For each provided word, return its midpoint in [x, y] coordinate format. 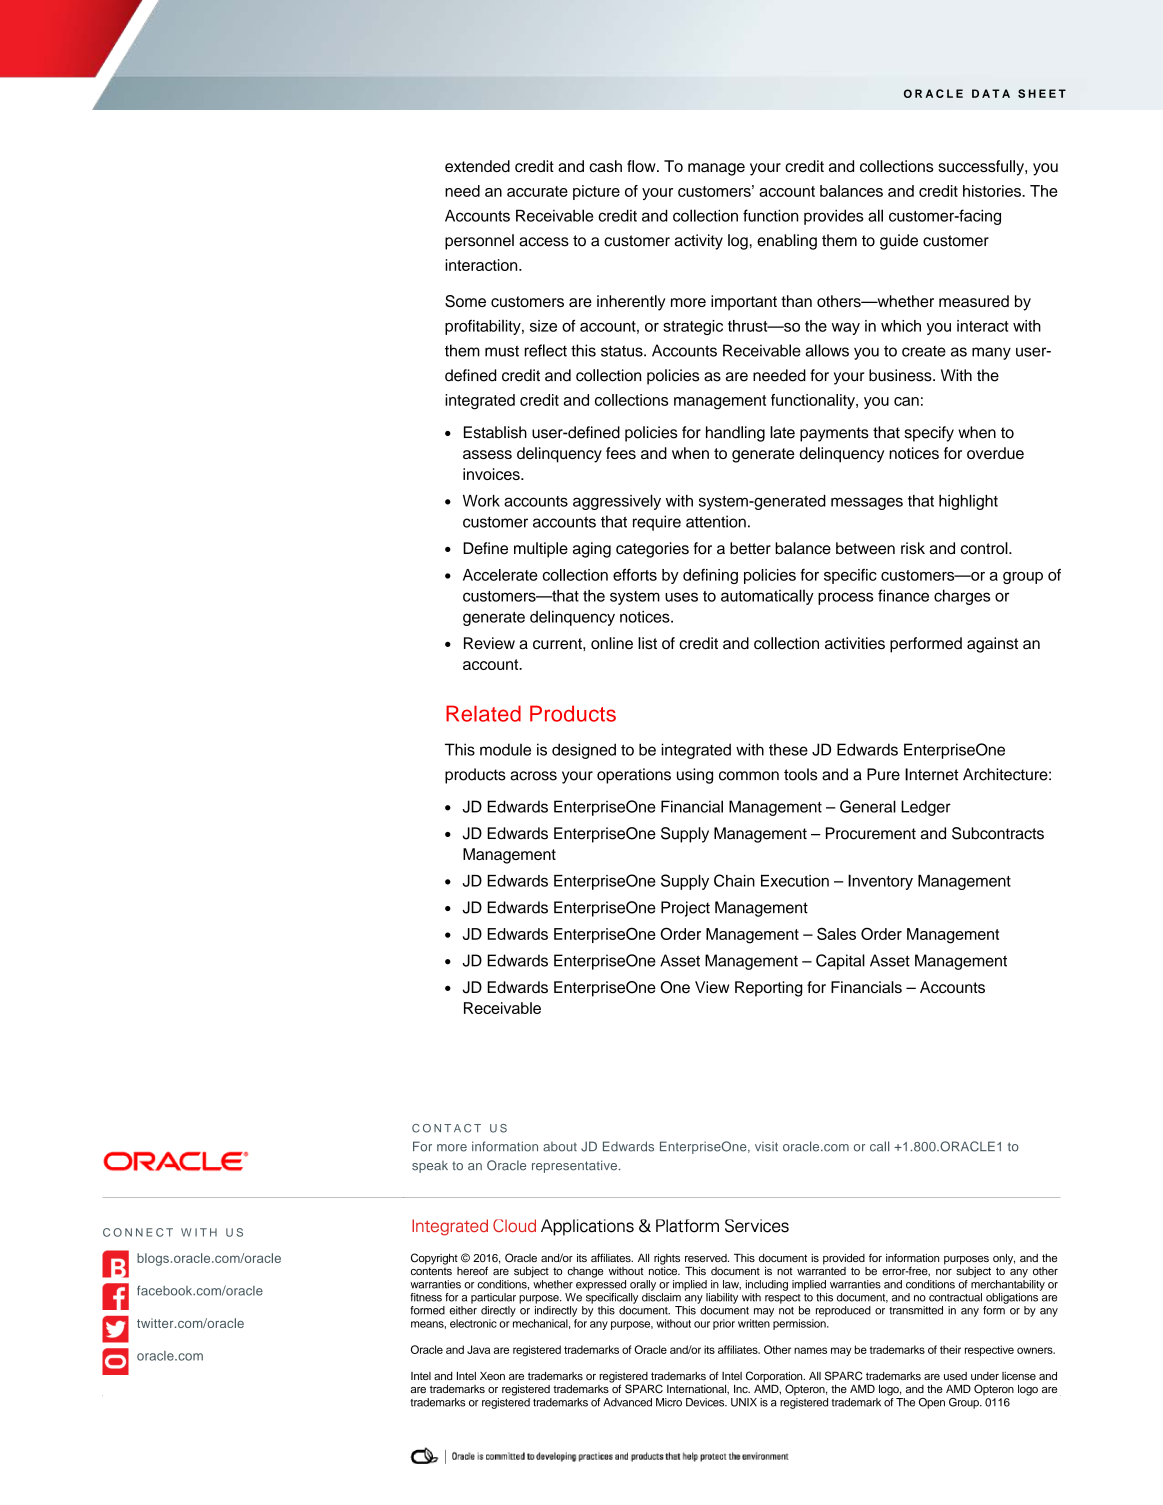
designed [584, 751]
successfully [982, 168]
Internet [932, 774]
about [560, 1147]
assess [487, 454]
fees [621, 453]
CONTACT [446, 1128]
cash [605, 166]
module [505, 749]
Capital [840, 962]
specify [929, 434]
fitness [426, 1297]
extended [477, 166]
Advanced [627, 1402]
